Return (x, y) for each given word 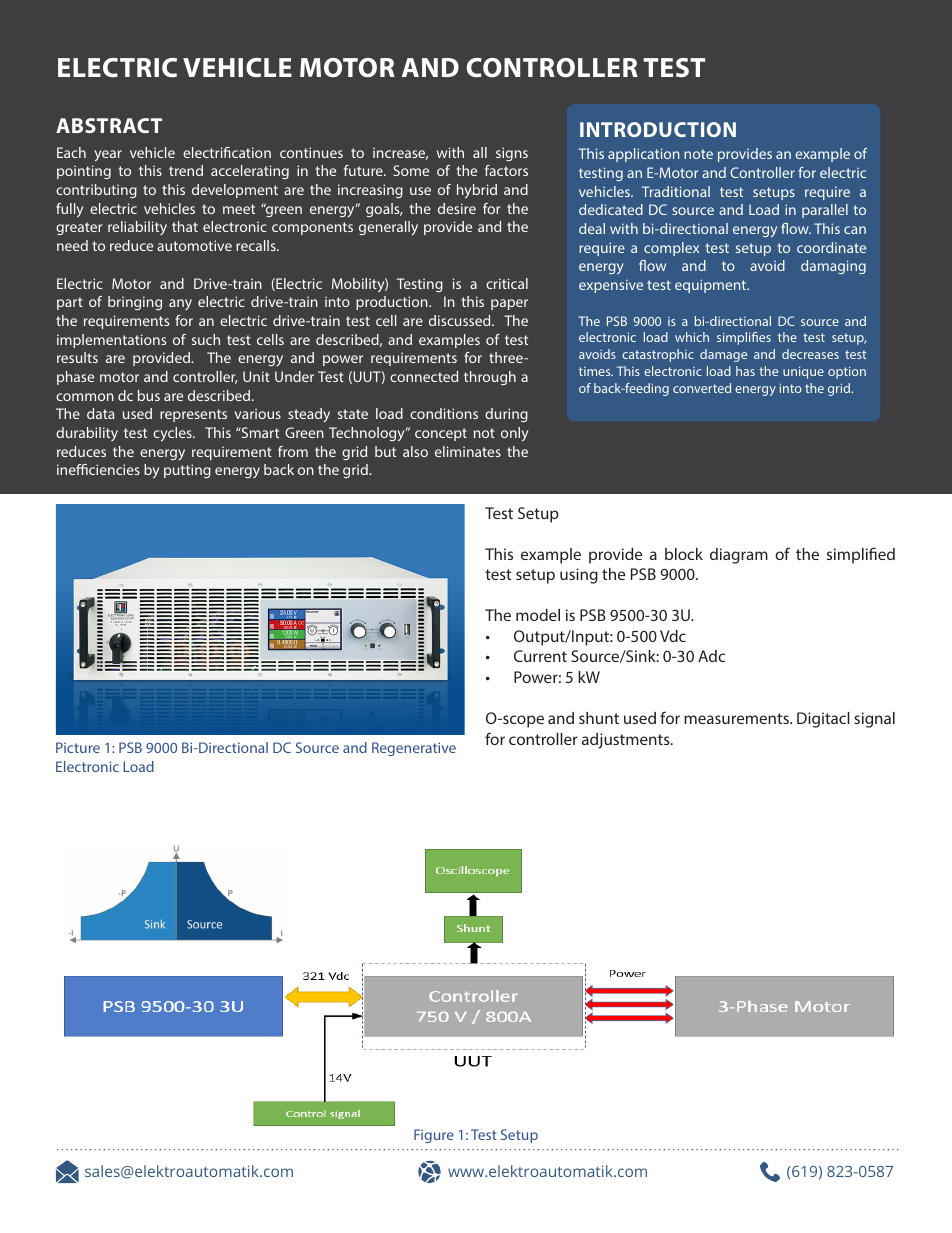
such (206, 339)
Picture (78, 747)
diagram (739, 556)
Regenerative (414, 749)
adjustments (627, 741)
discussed (461, 320)
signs (512, 154)
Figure (434, 1136)
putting (187, 471)
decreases (810, 354)
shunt (599, 718)
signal (874, 720)
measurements (737, 718)
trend (186, 170)
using (579, 576)
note (698, 154)
